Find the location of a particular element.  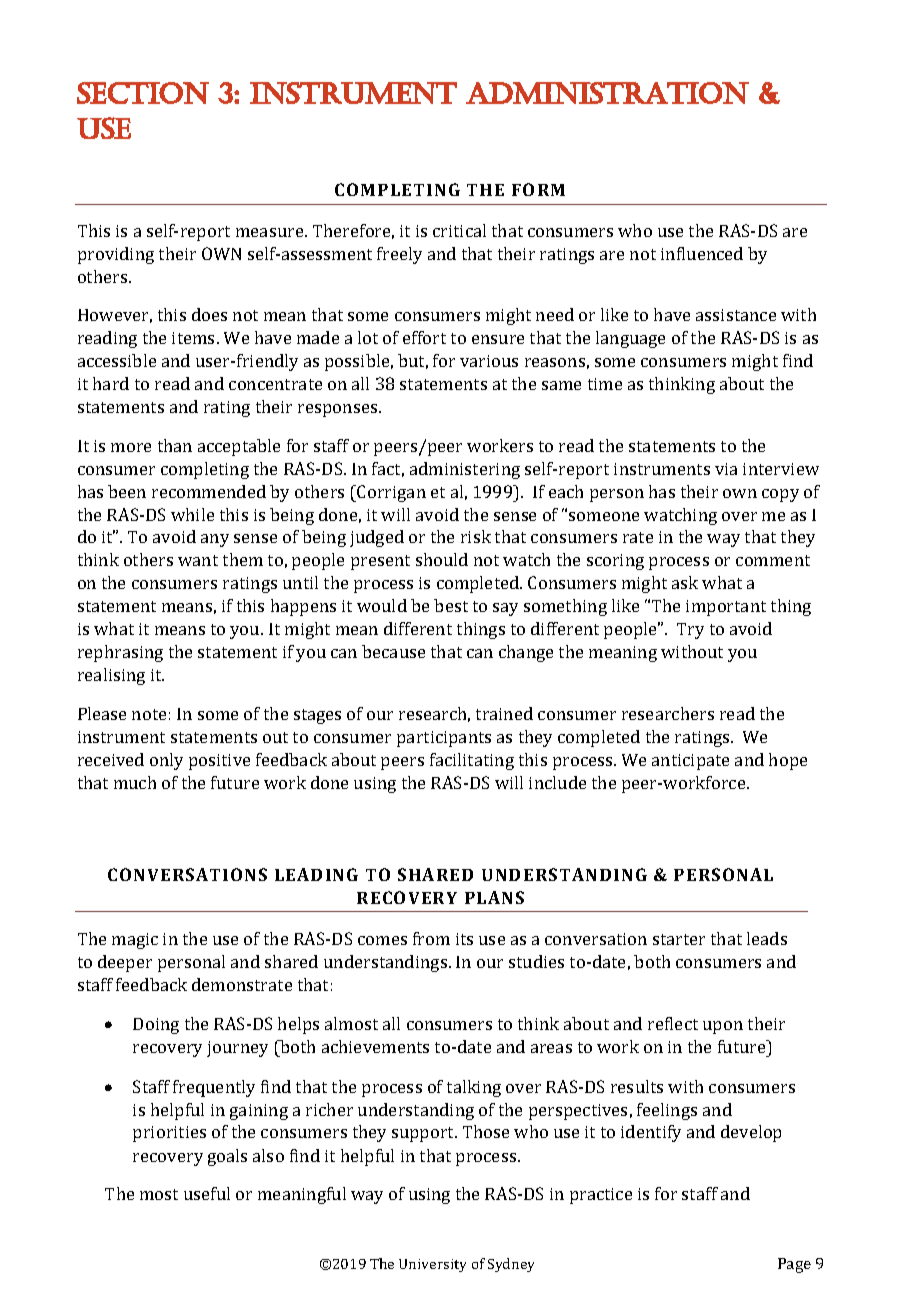

useful is located at coordinates (207, 1193).
